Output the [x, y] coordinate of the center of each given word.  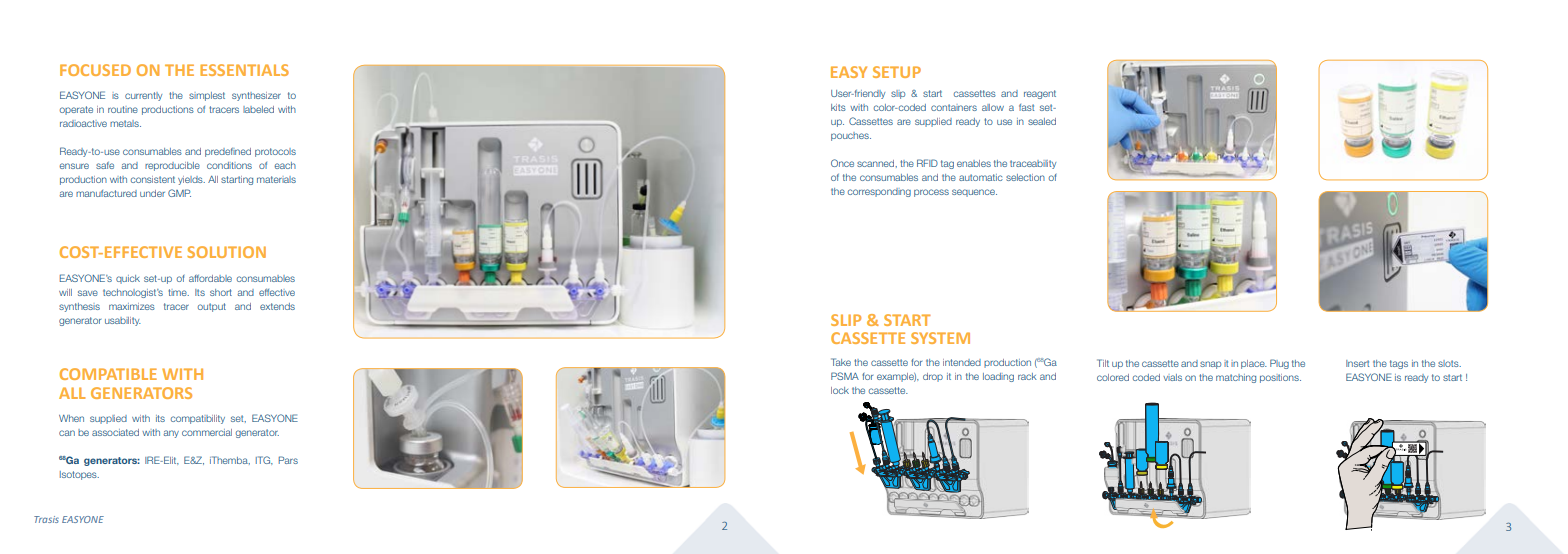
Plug [1279, 364]
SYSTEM [940, 338]
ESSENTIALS [244, 70]
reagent [1040, 94]
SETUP [897, 72]
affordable [210, 278]
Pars [288, 460]
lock [840, 390]
